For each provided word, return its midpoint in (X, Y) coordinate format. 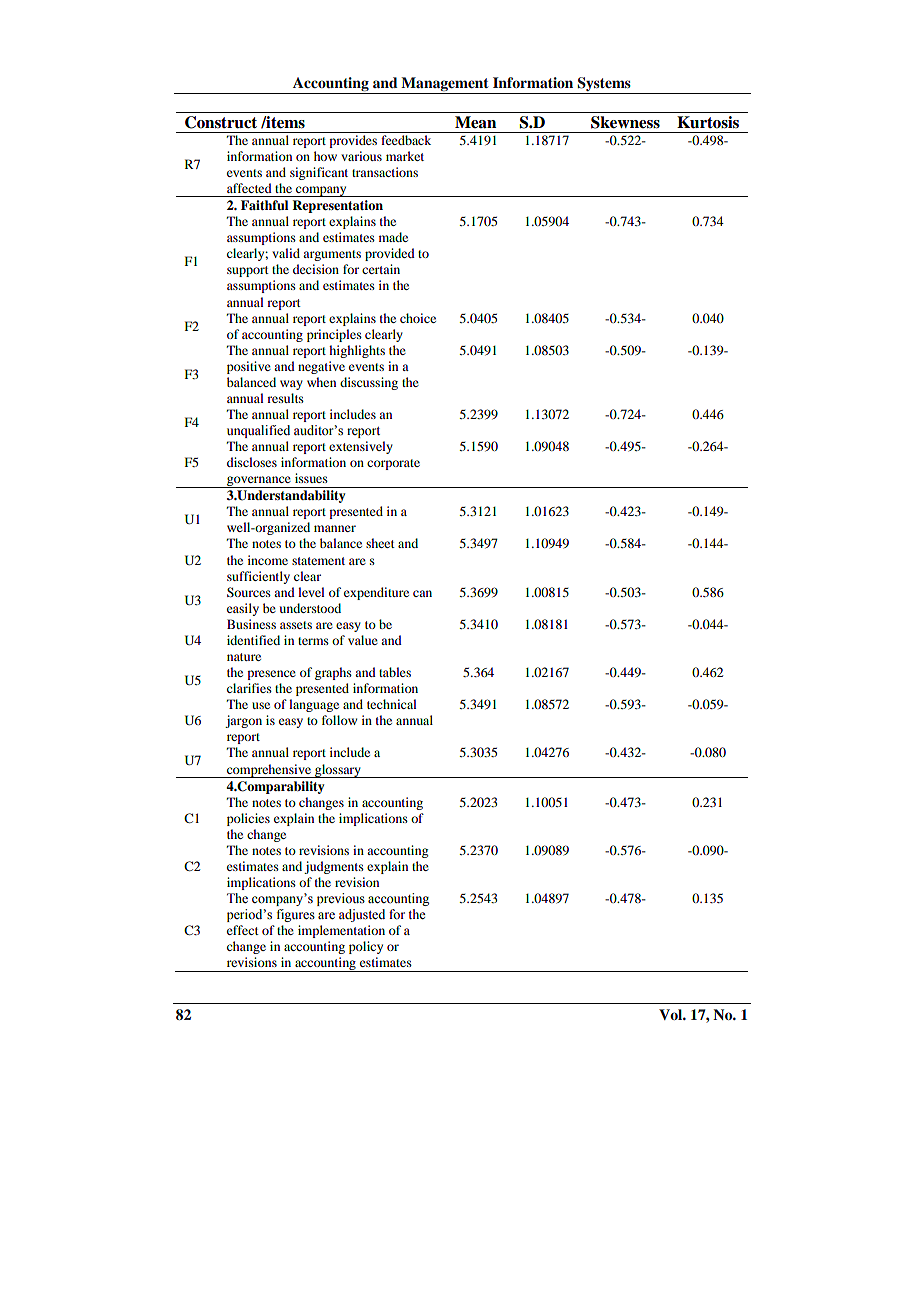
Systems (604, 85)
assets (296, 625)
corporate (393, 464)
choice (418, 318)
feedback (406, 140)
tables (395, 672)
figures (296, 915)
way (291, 385)
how (325, 156)
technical (392, 704)
